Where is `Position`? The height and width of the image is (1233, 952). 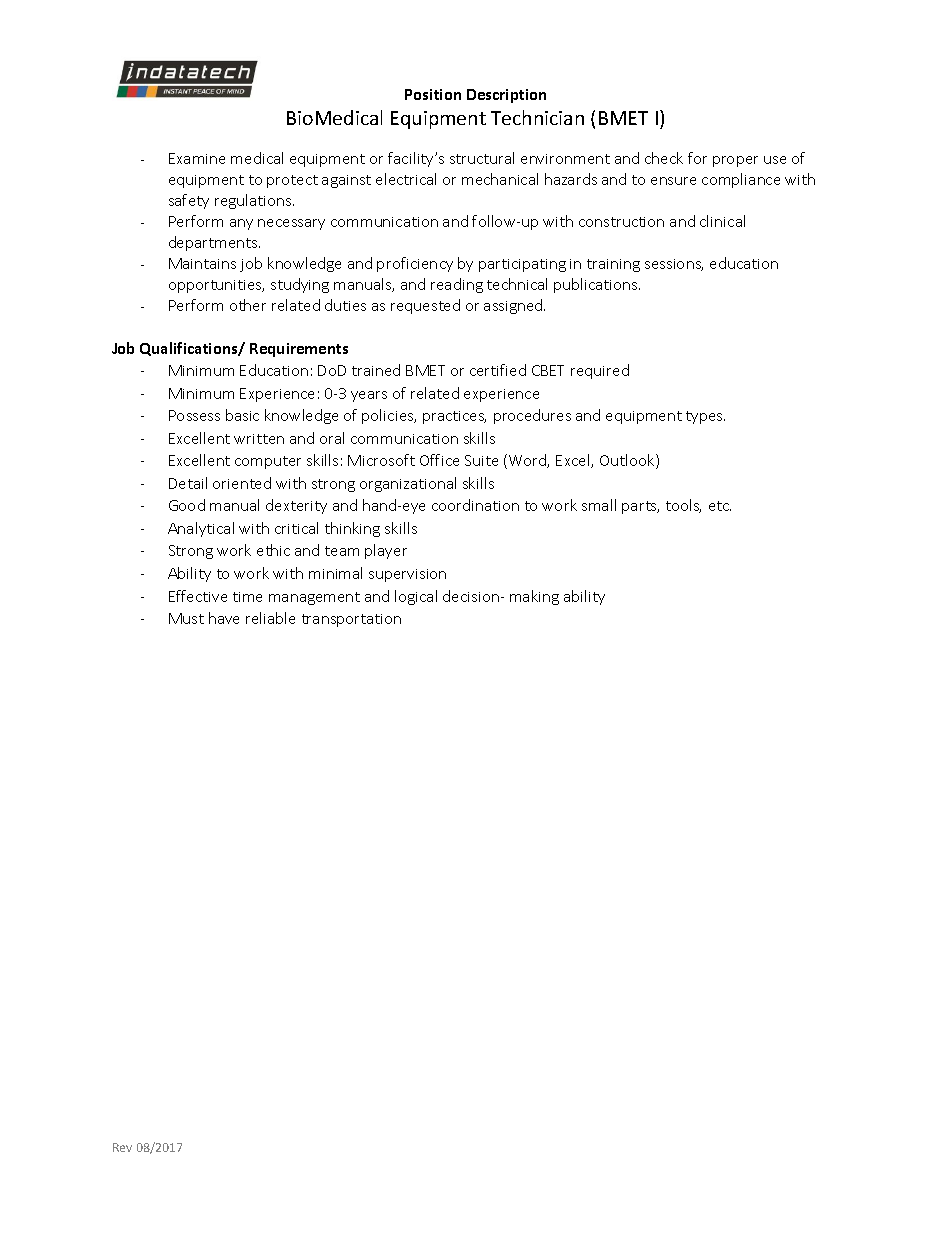 Position is located at coordinates (433, 94).
